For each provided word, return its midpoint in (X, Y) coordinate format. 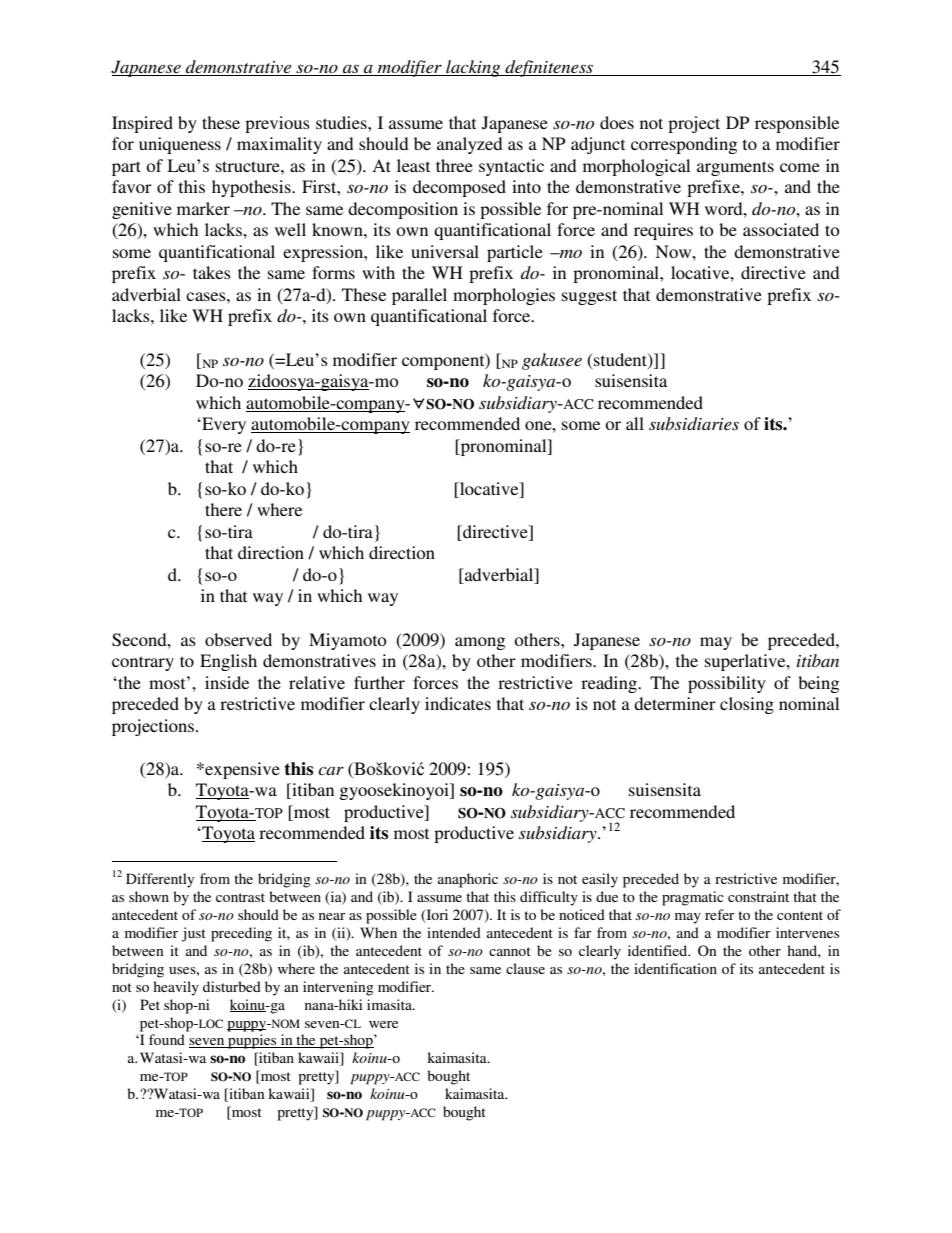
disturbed (232, 986)
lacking (473, 68)
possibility (727, 684)
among (480, 643)
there (223, 509)
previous (277, 124)
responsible (797, 124)
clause (525, 968)
